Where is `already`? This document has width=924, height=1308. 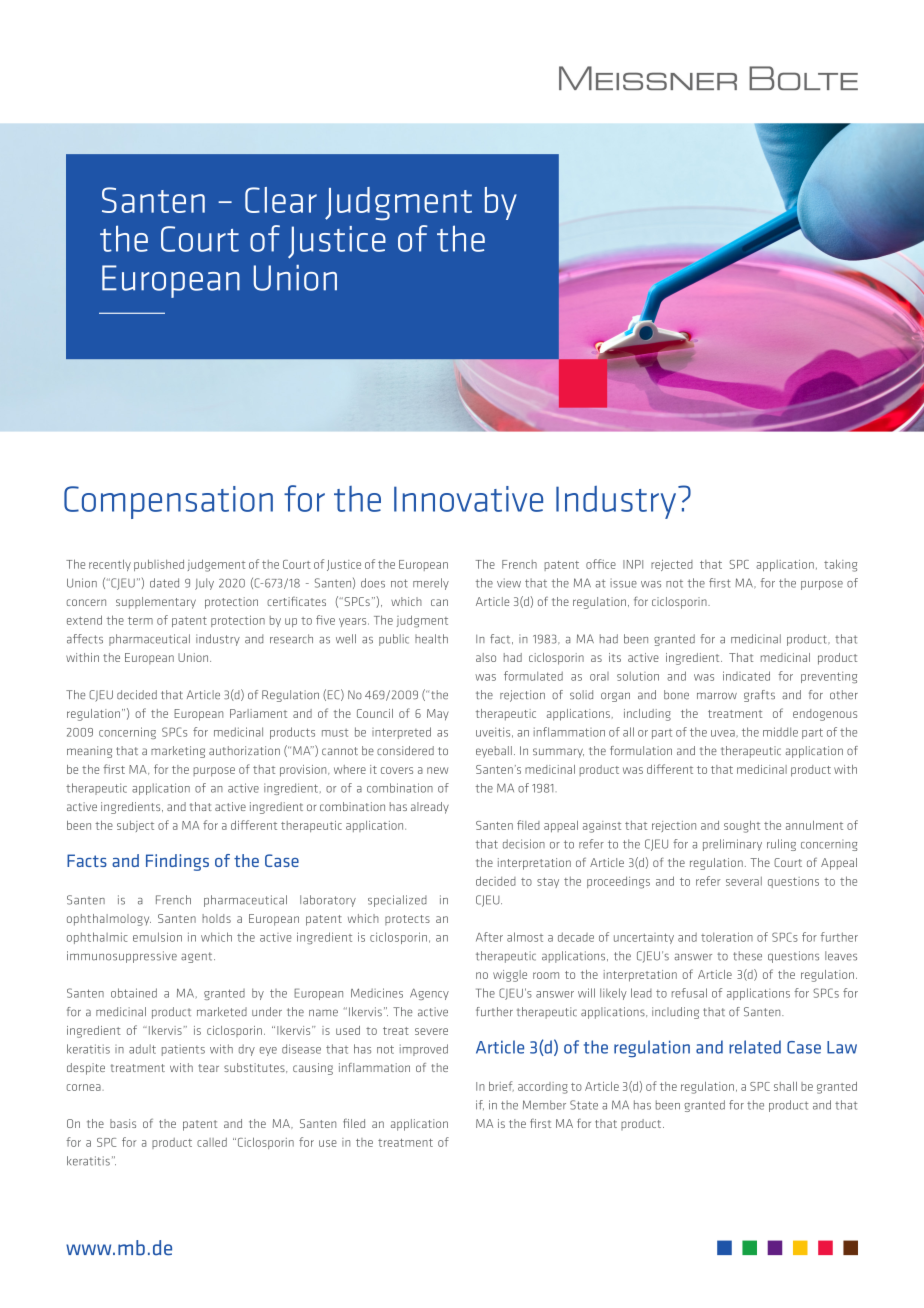 already is located at coordinates (430, 808).
